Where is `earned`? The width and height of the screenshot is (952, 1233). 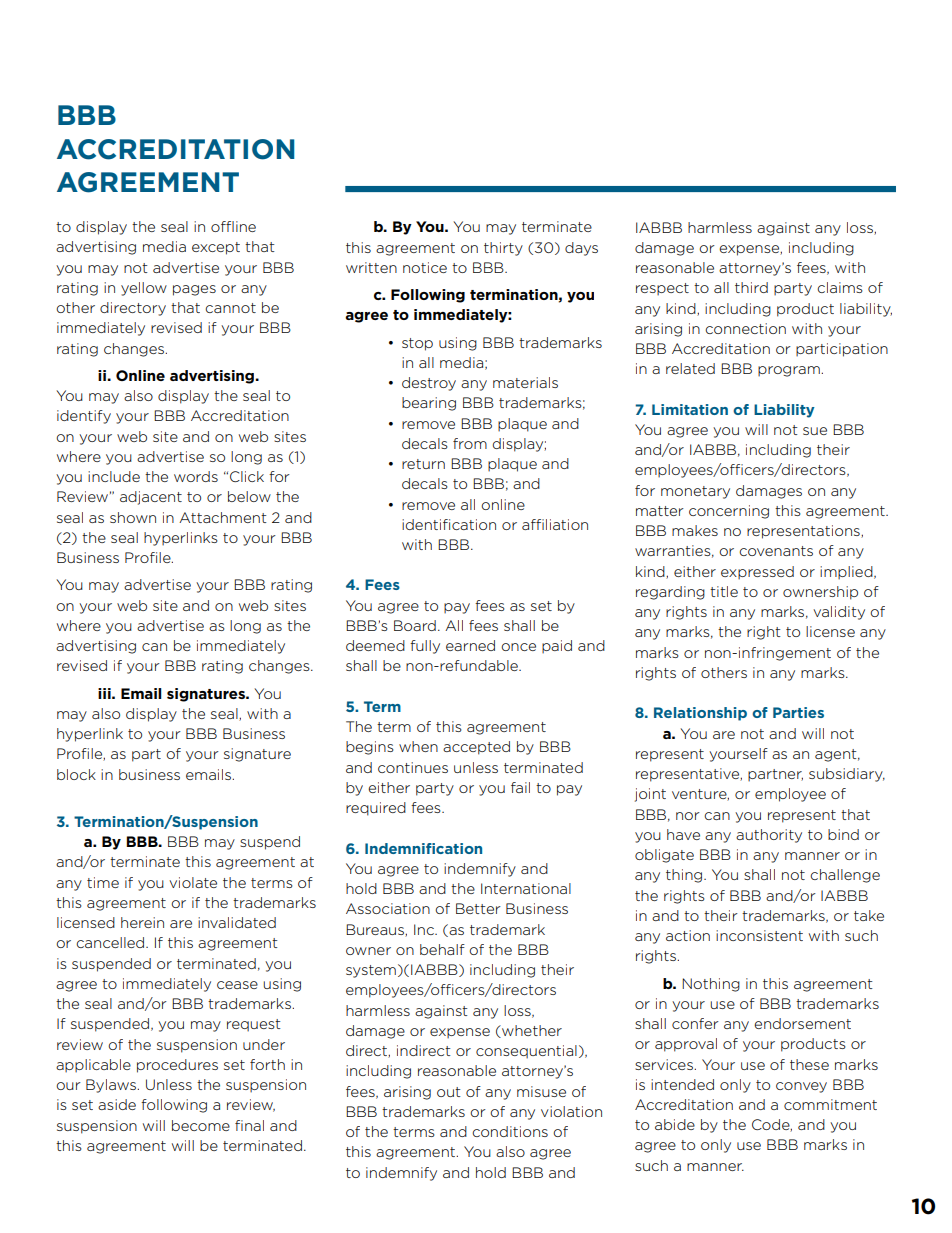 earned is located at coordinates (470, 645).
